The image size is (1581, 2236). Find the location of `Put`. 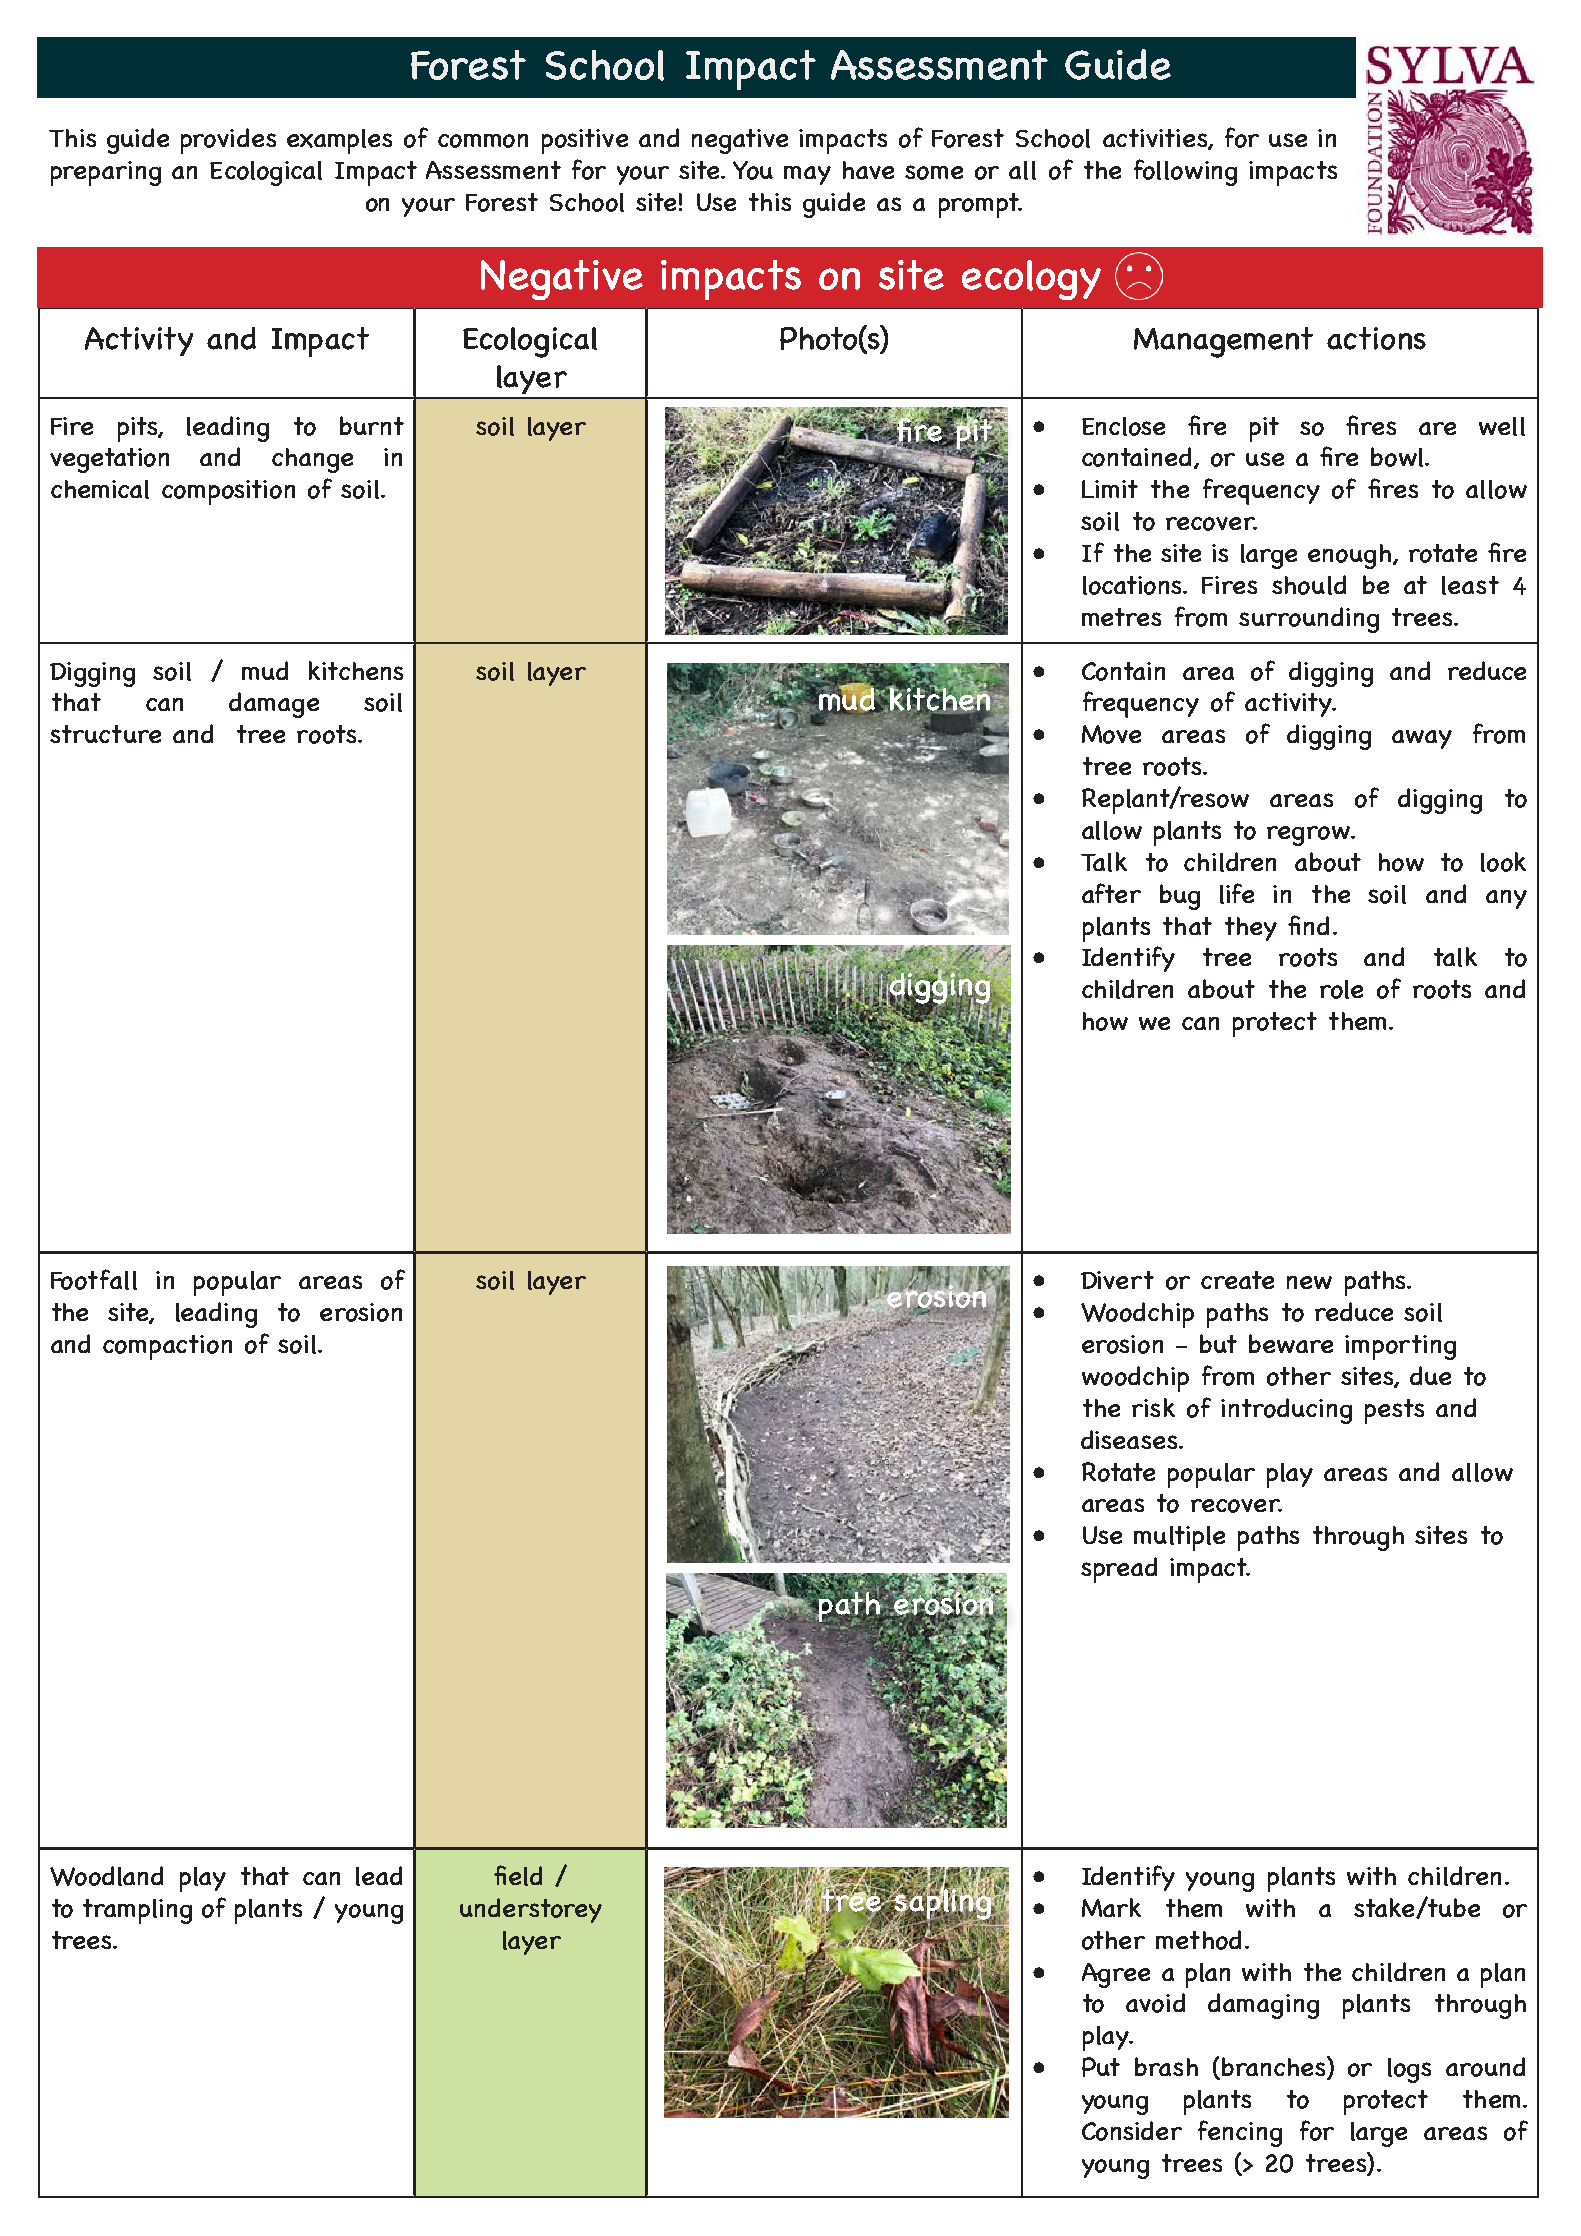

Put is located at coordinates (1101, 2067).
